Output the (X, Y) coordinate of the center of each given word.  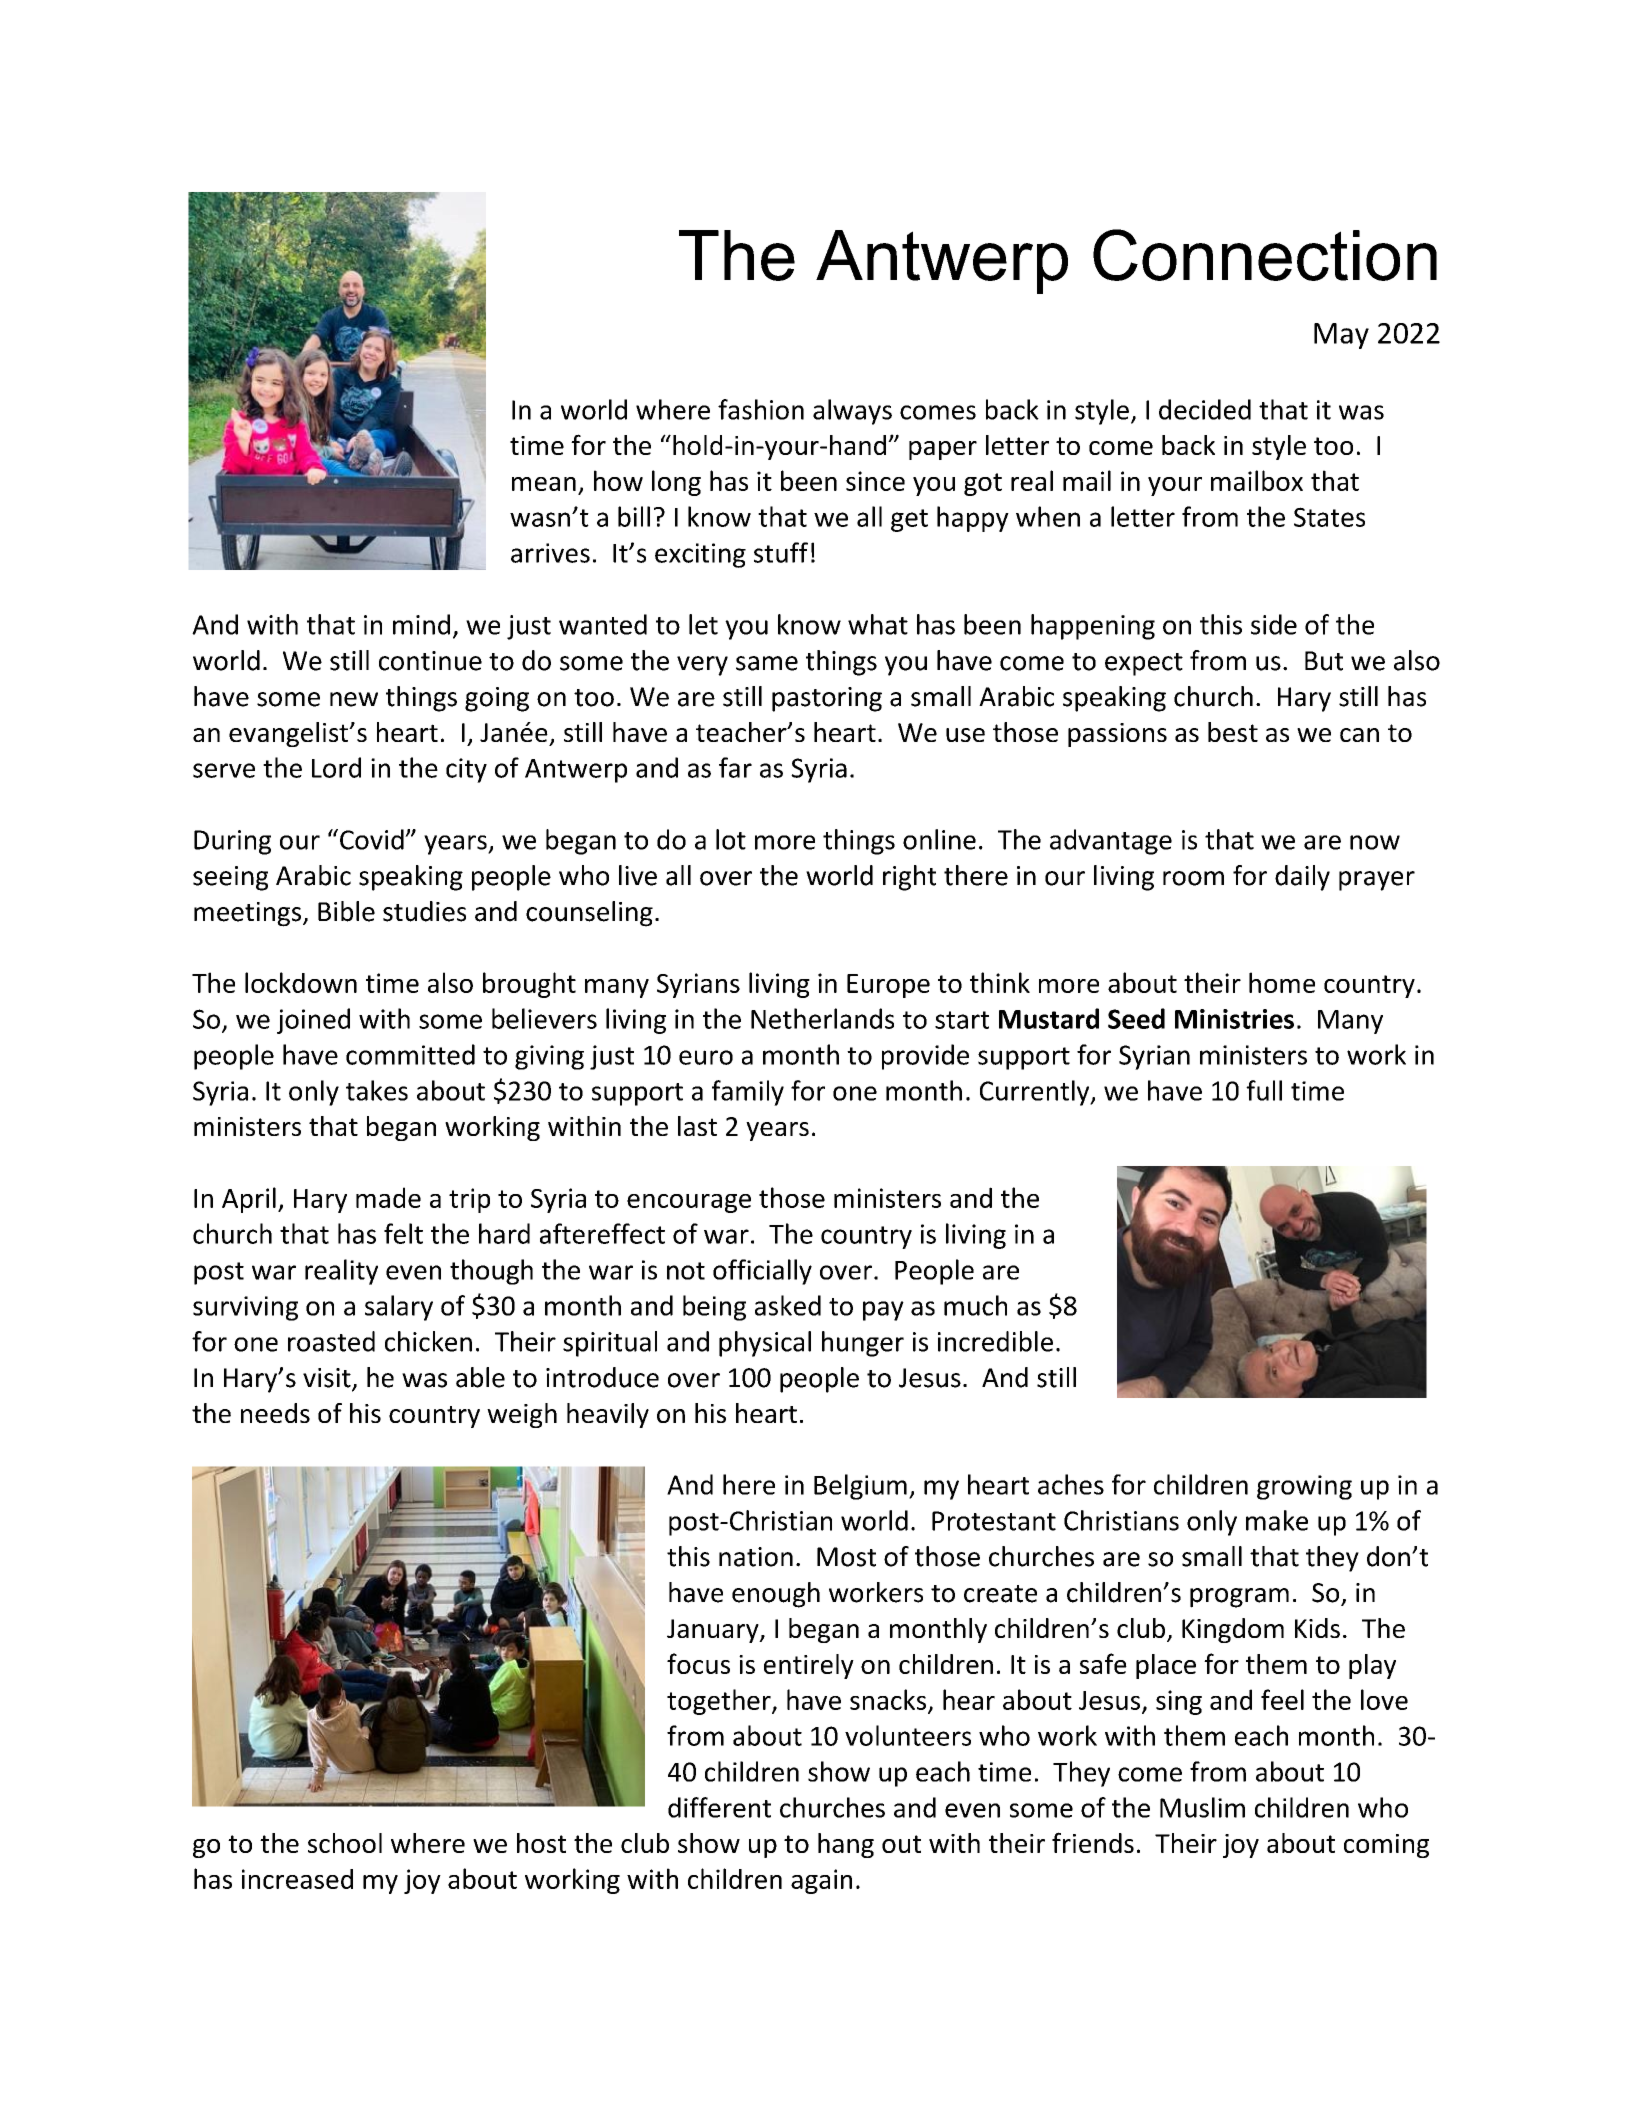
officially (762, 1272)
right (909, 878)
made (388, 1197)
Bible (346, 911)
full (1264, 1090)
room (1193, 878)
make (1277, 1520)
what (878, 624)
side (1274, 624)
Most (846, 1557)
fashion (761, 409)
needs (275, 1413)
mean (544, 484)
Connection (1265, 255)
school (345, 1843)
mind (421, 624)
